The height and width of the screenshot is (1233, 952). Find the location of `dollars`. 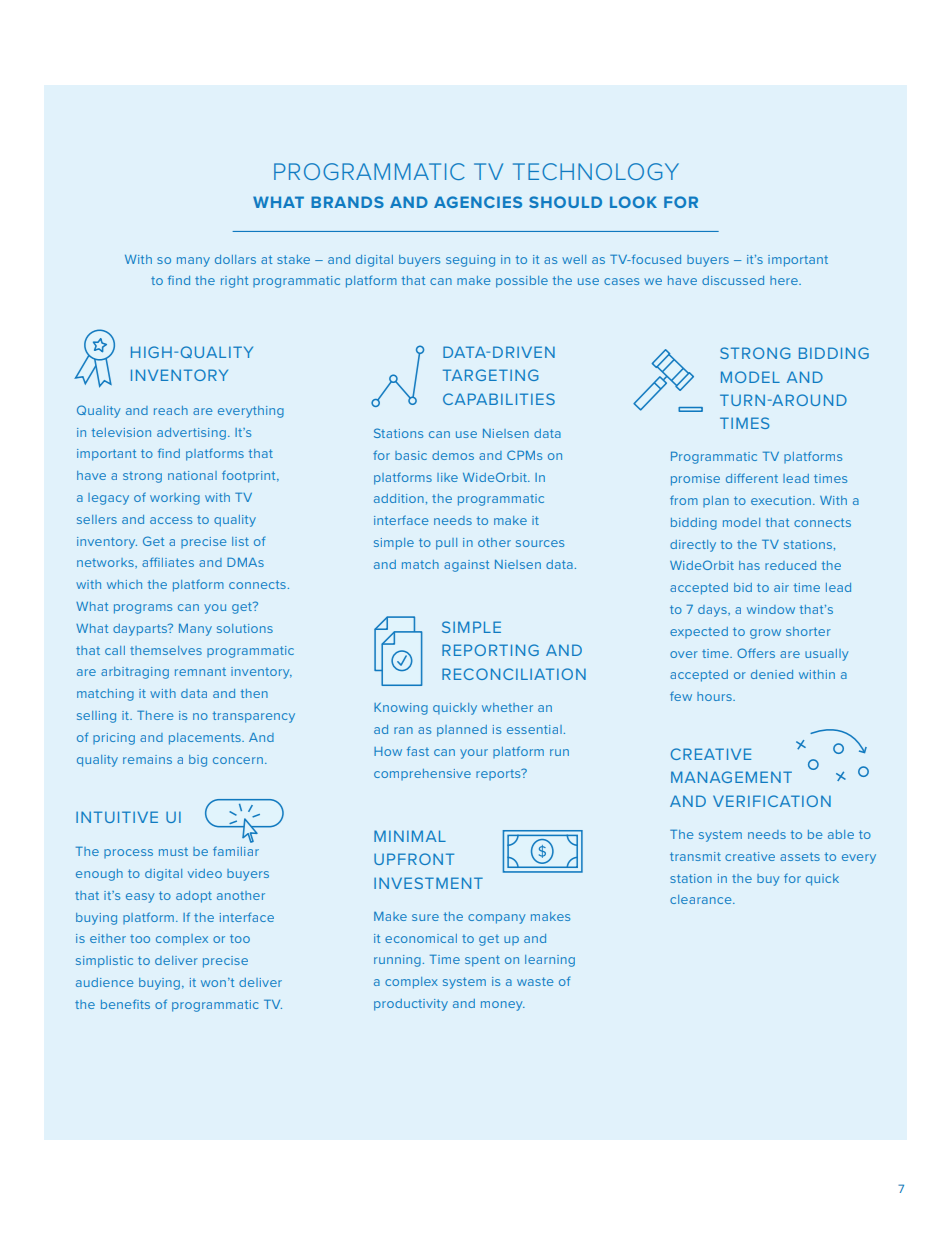

dollars is located at coordinates (235, 259).
